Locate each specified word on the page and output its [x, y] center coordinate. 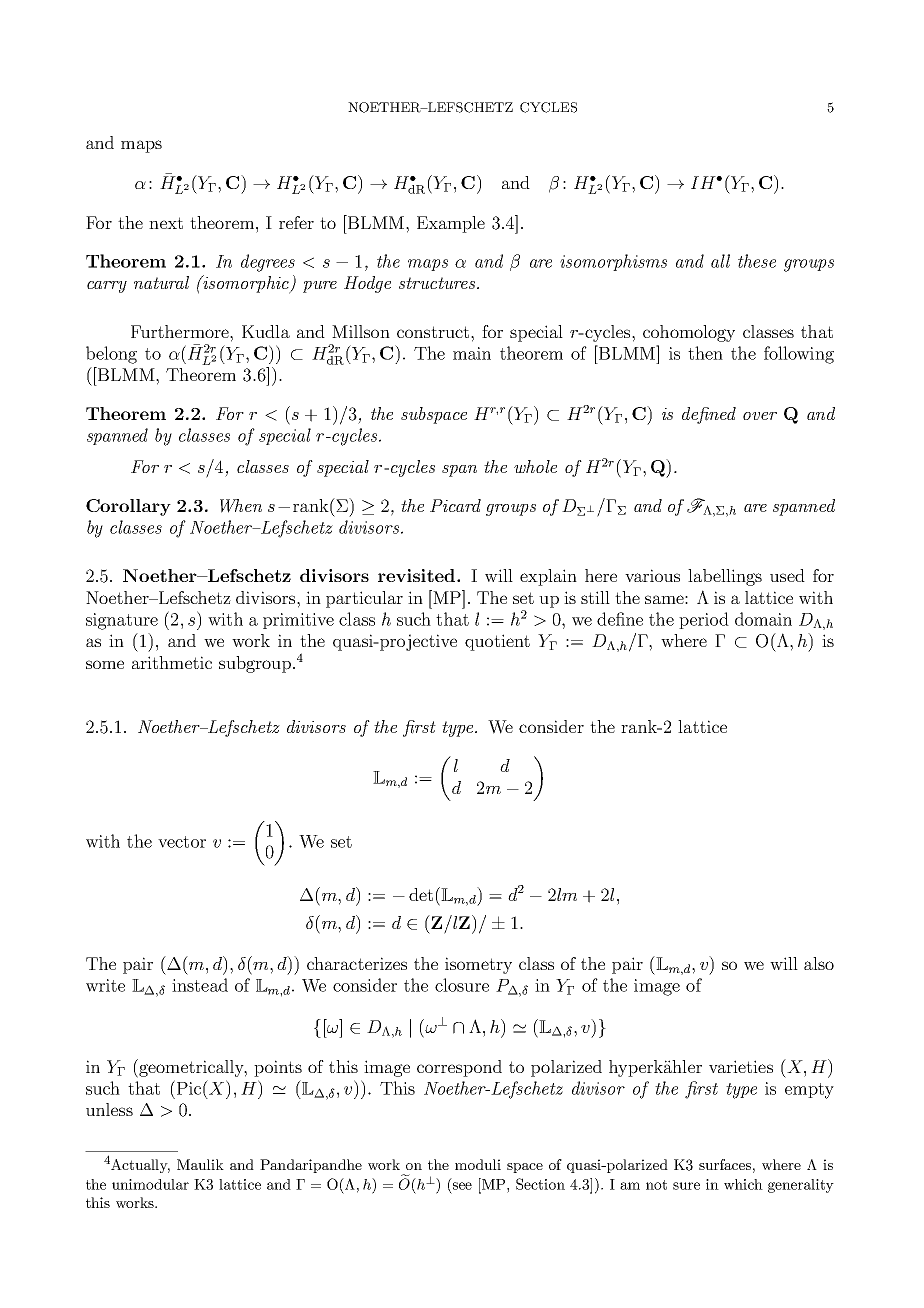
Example [451, 224]
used [787, 575]
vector [182, 842]
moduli [478, 1164]
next [166, 223]
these [757, 261]
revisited [418, 575]
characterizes [357, 963]
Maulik [200, 1164]
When [241, 506]
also [819, 963]
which [743, 1184]
